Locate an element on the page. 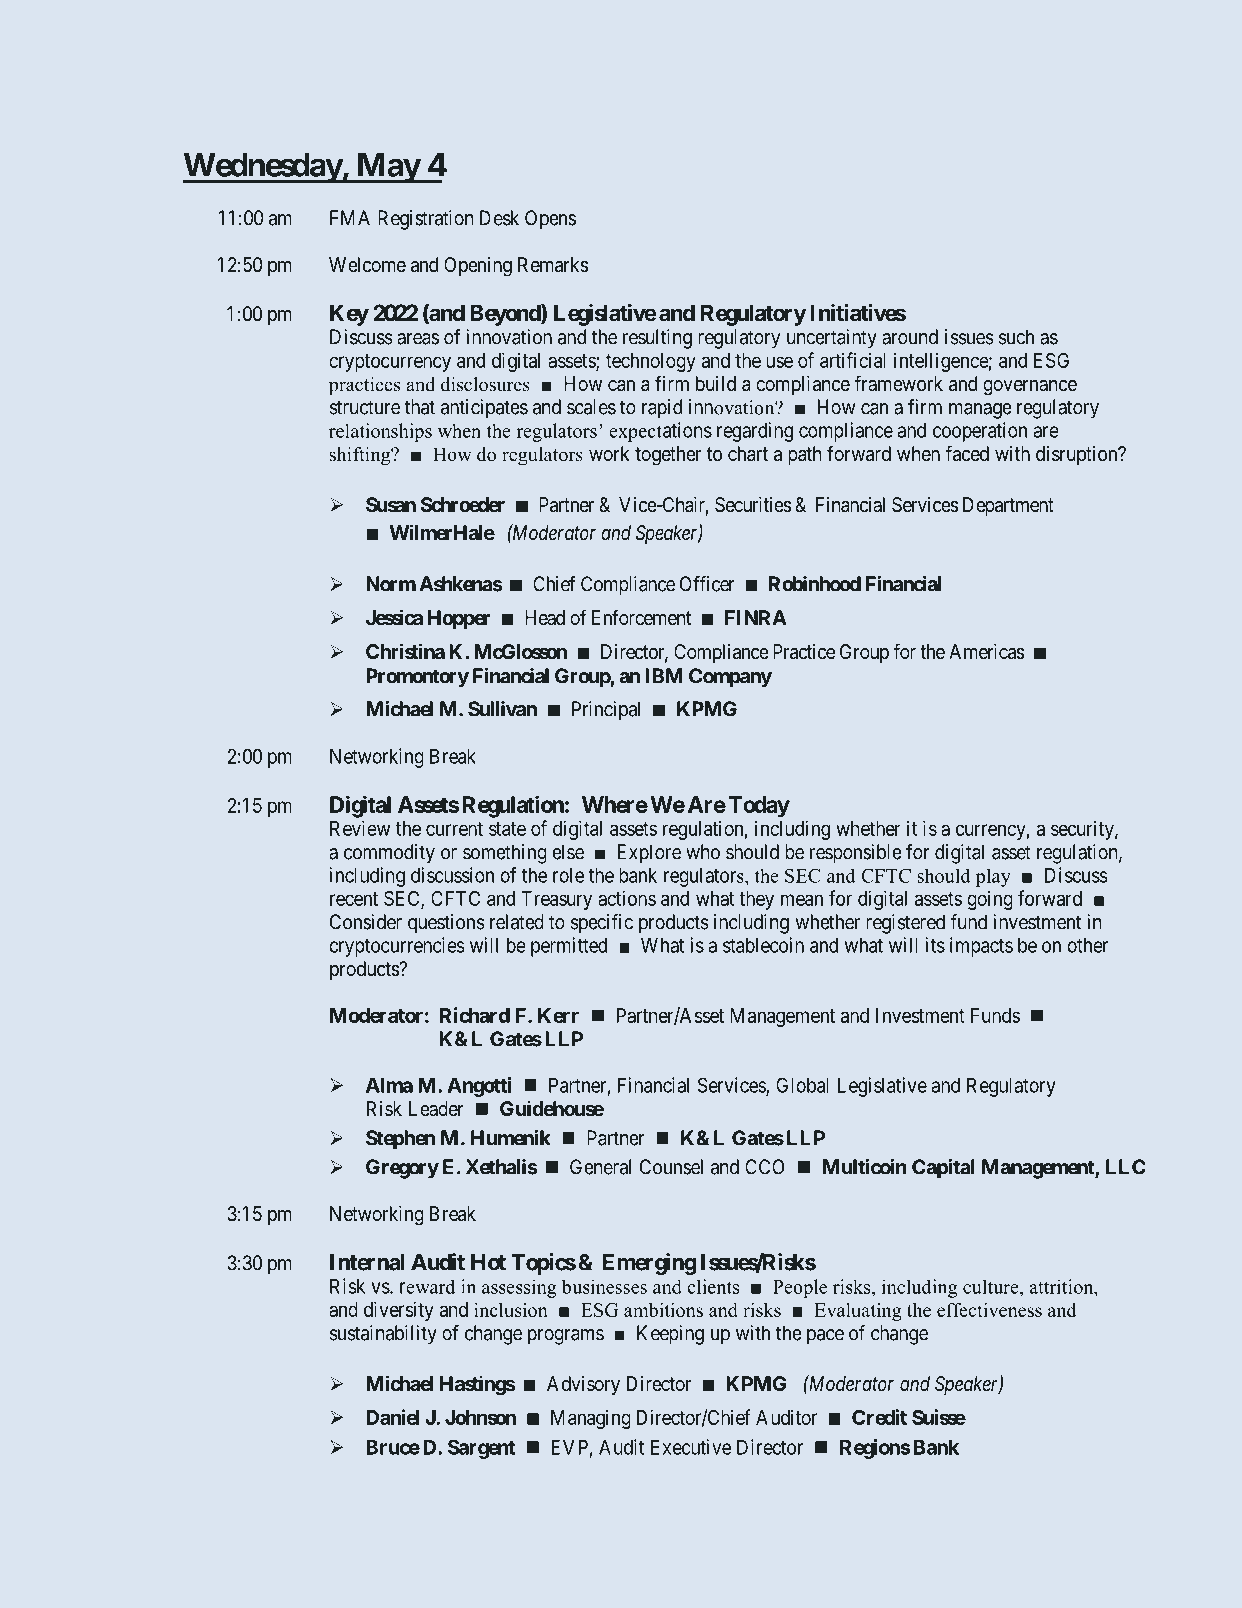 The image size is (1242, 1608). Americas is located at coordinates (987, 651).
